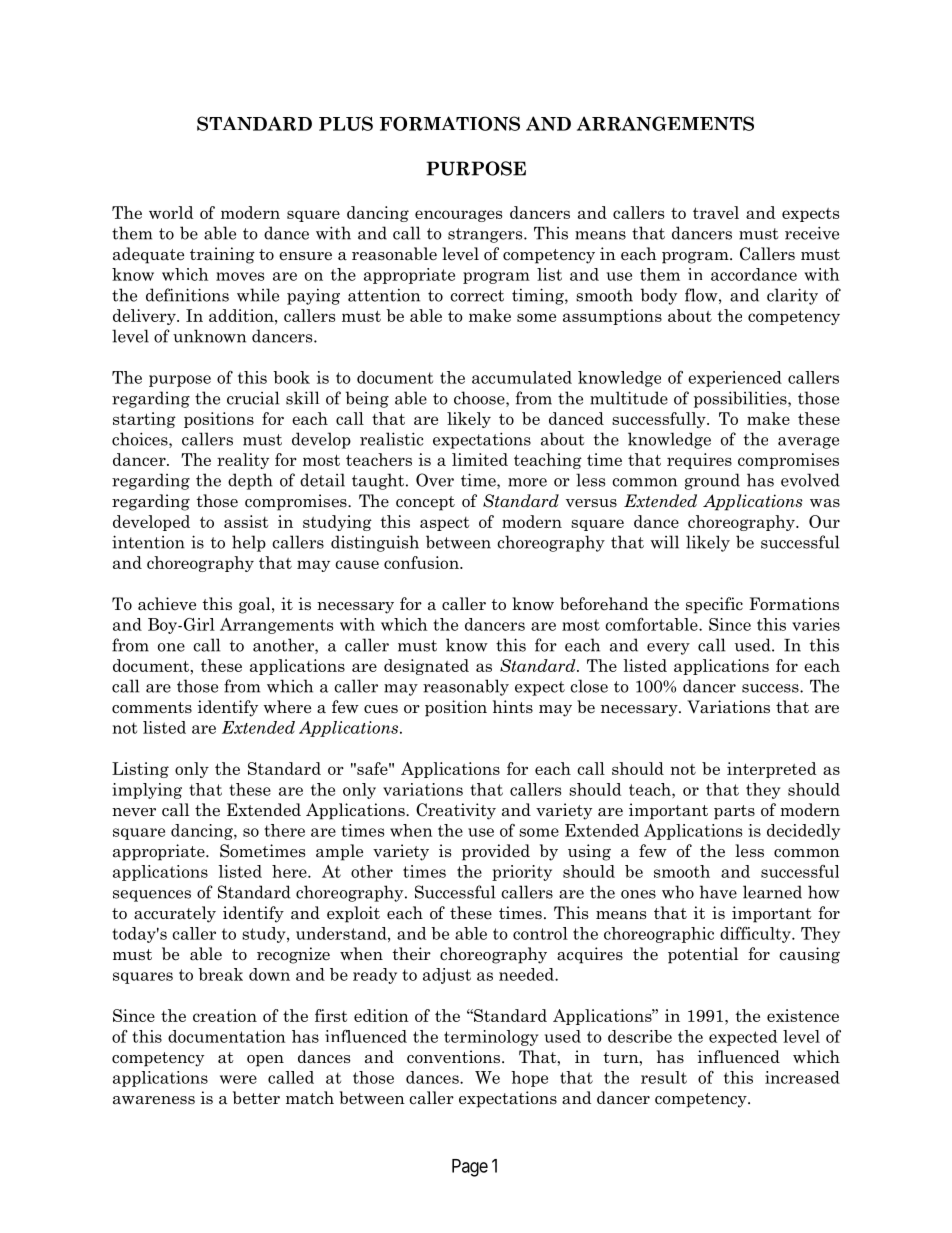  What do you see at coordinates (458, 216) in the screenshot?
I see `encourages` at bounding box center [458, 216].
